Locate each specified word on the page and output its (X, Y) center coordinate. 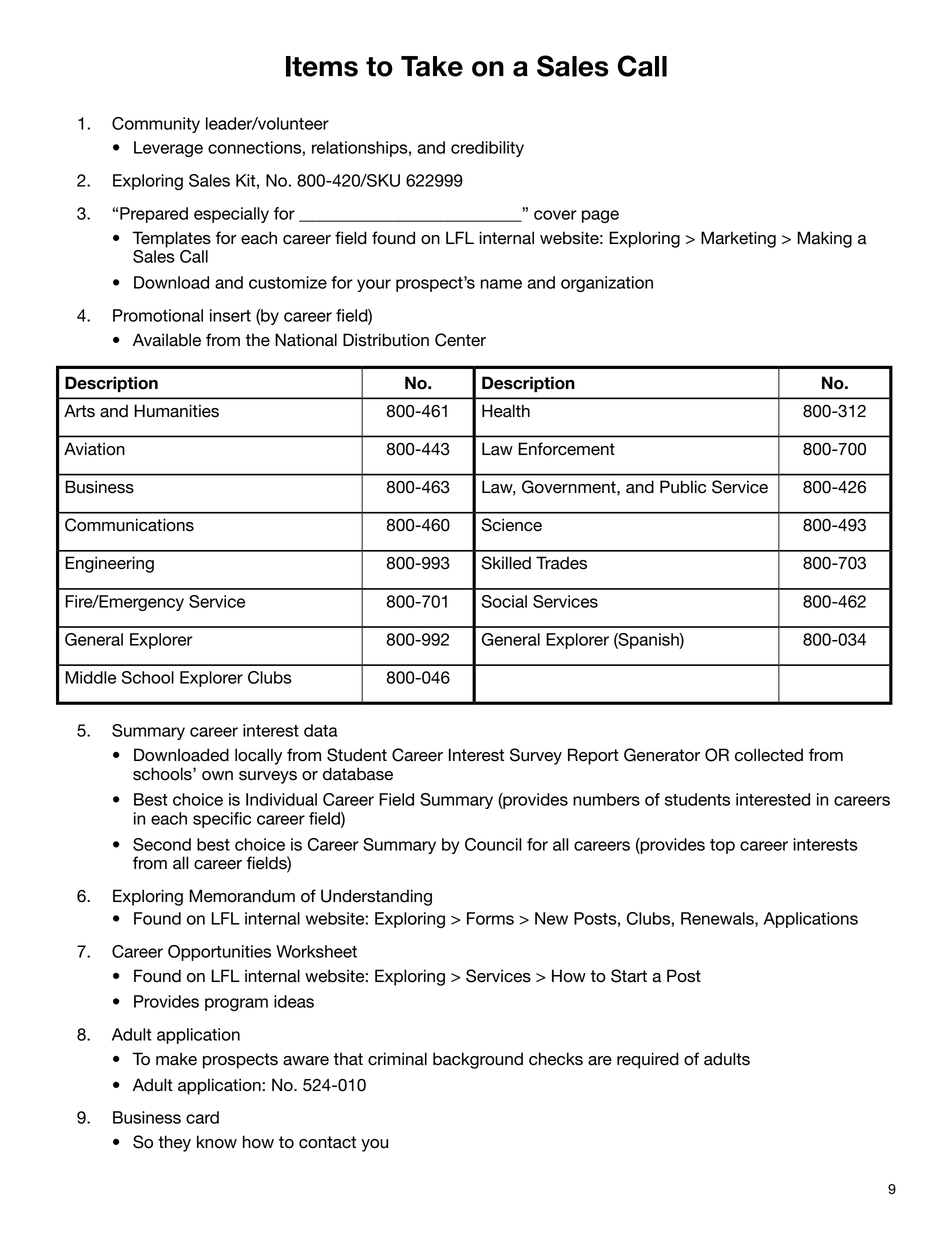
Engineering (109, 564)
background (478, 1060)
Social (504, 601)
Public (683, 487)
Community (156, 125)
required (648, 1060)
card (202, 1117)
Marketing (738, 239)
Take (432, 66)
